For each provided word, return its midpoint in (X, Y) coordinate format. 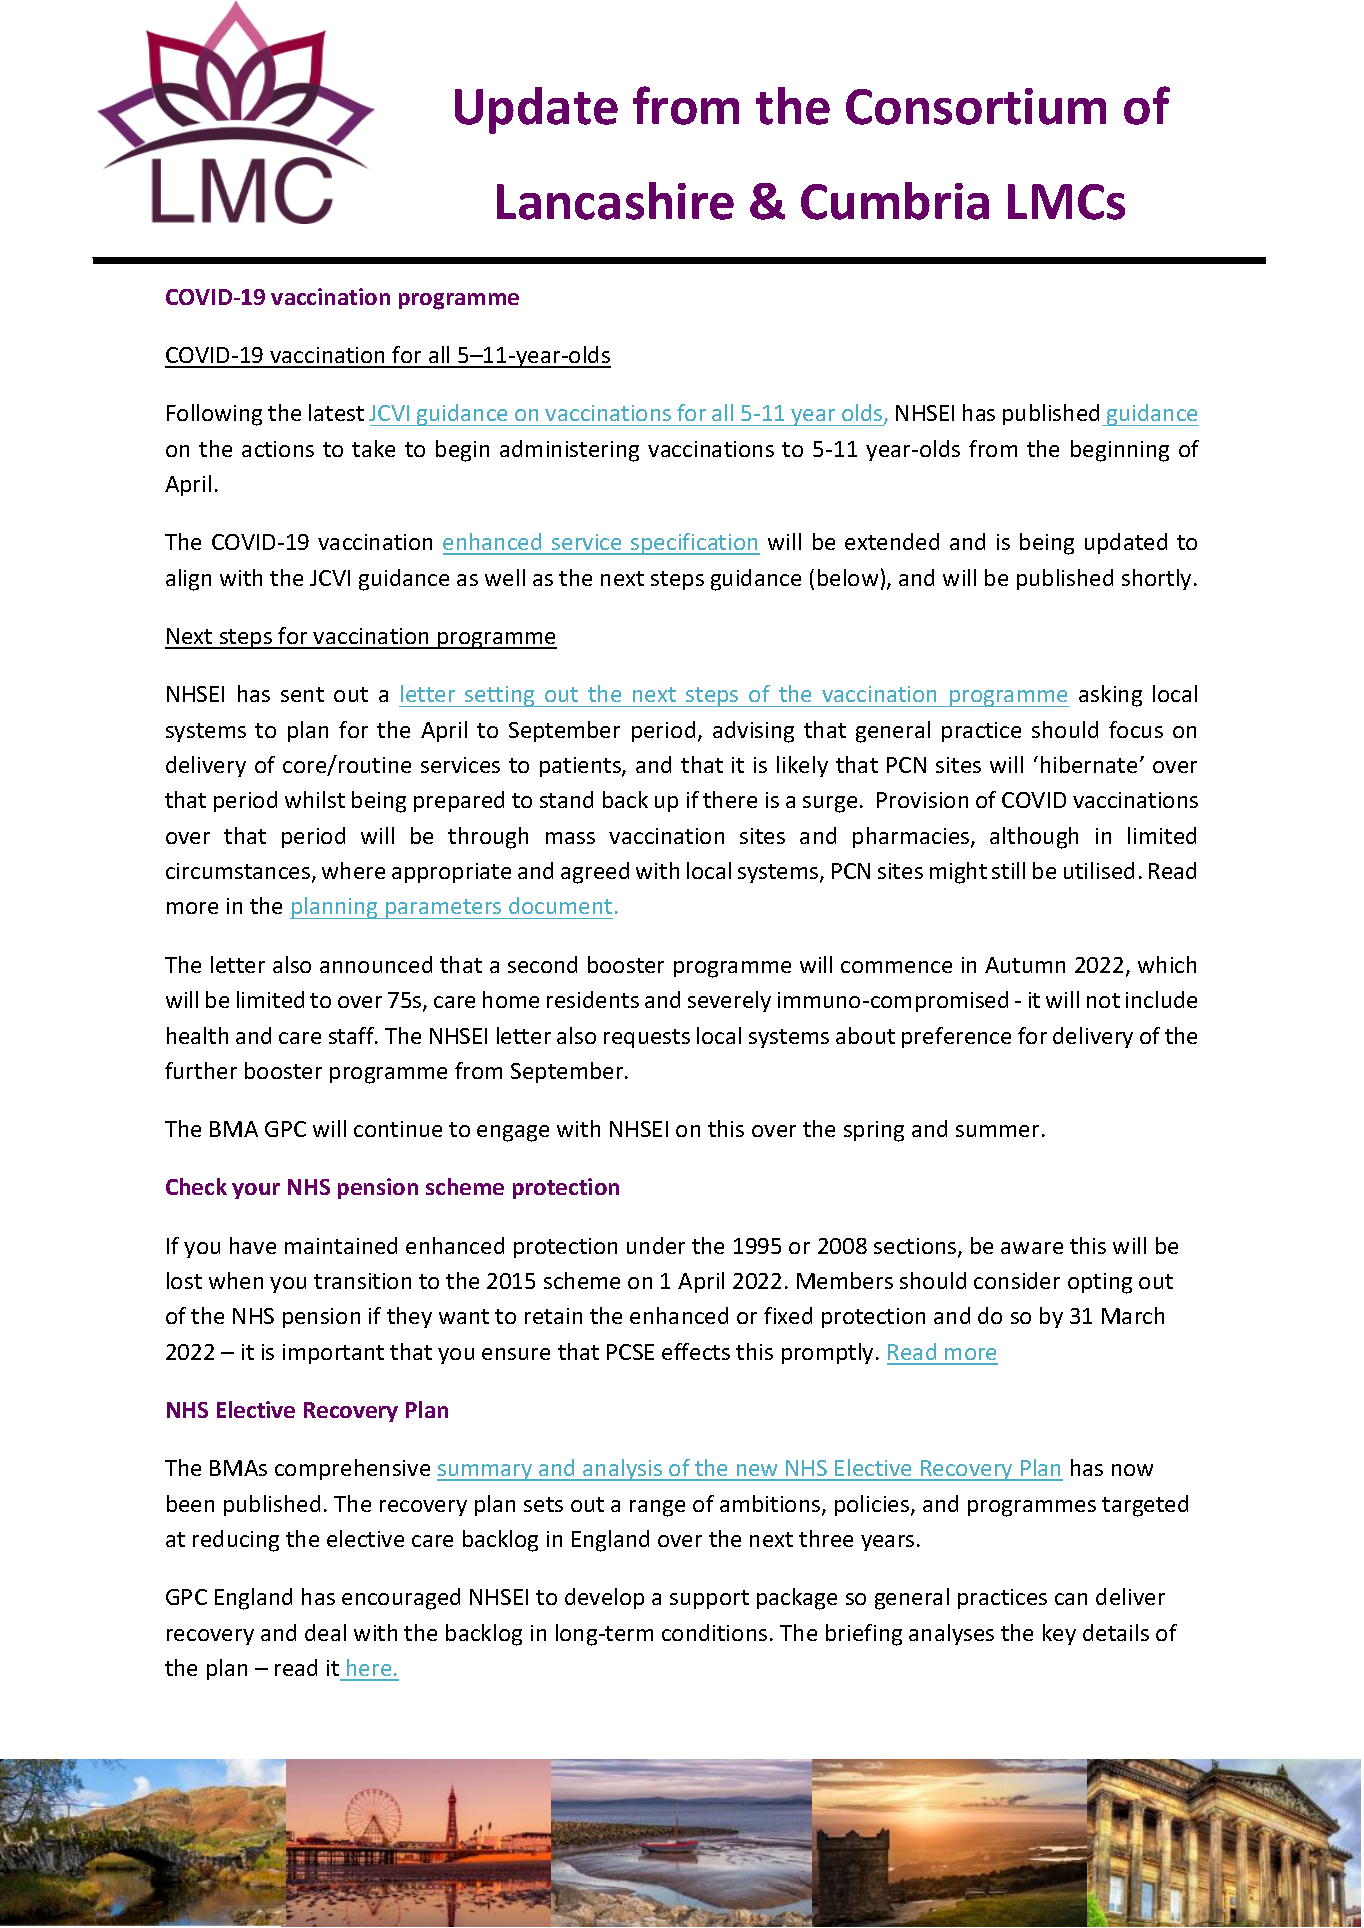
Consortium (976, 106)
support (709, 1599)
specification (694, 544)
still (1008, 870)
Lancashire (615, 201)
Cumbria (895, 201)
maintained (341, 1245)
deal (325, 1632)
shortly (1156, 579)
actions (278, 449)
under (656, 1245)
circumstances (239, 872)
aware (1032, 1248)
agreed (595, 873)
